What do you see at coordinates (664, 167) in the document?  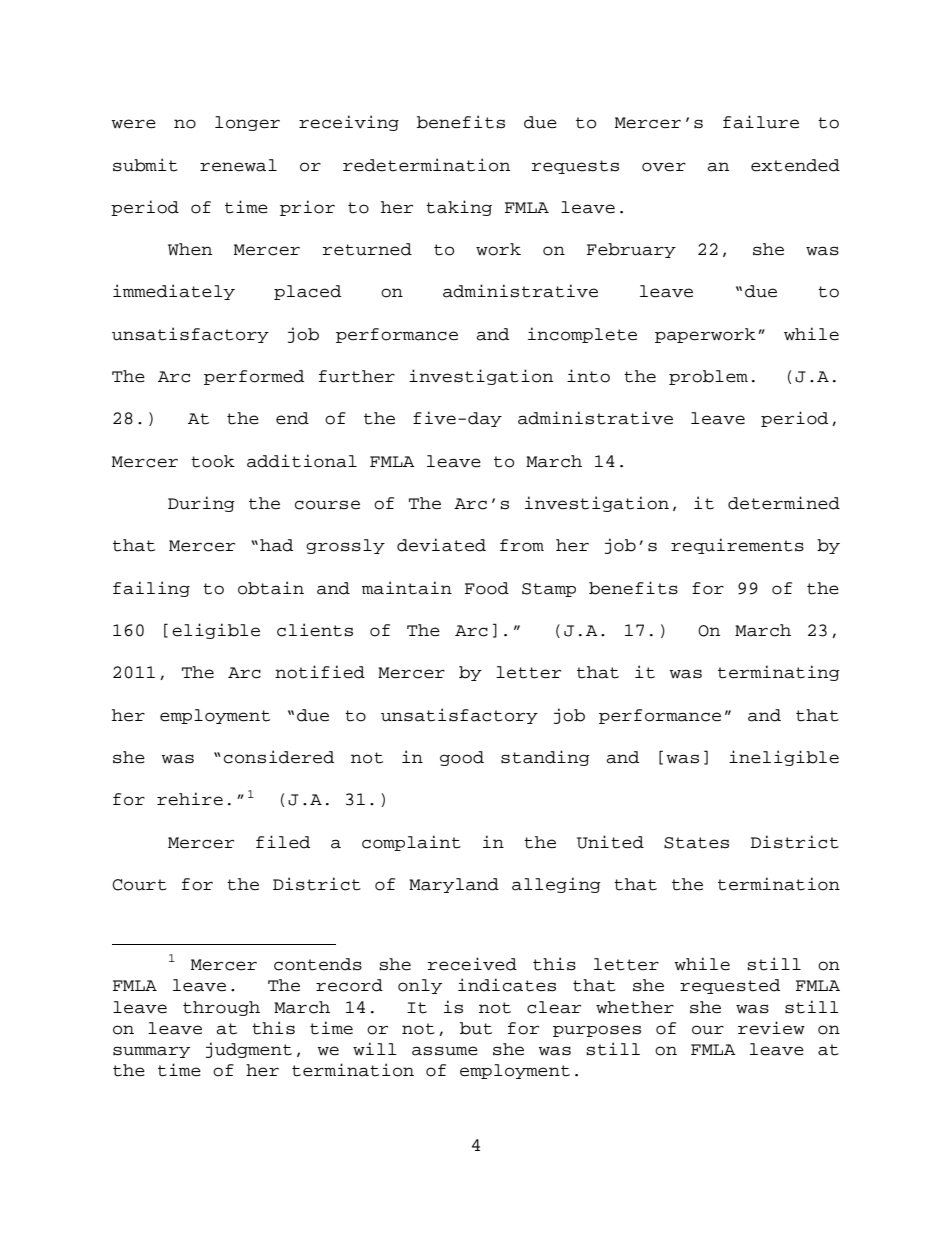 I see `over` at bounding box center [664, 167].
